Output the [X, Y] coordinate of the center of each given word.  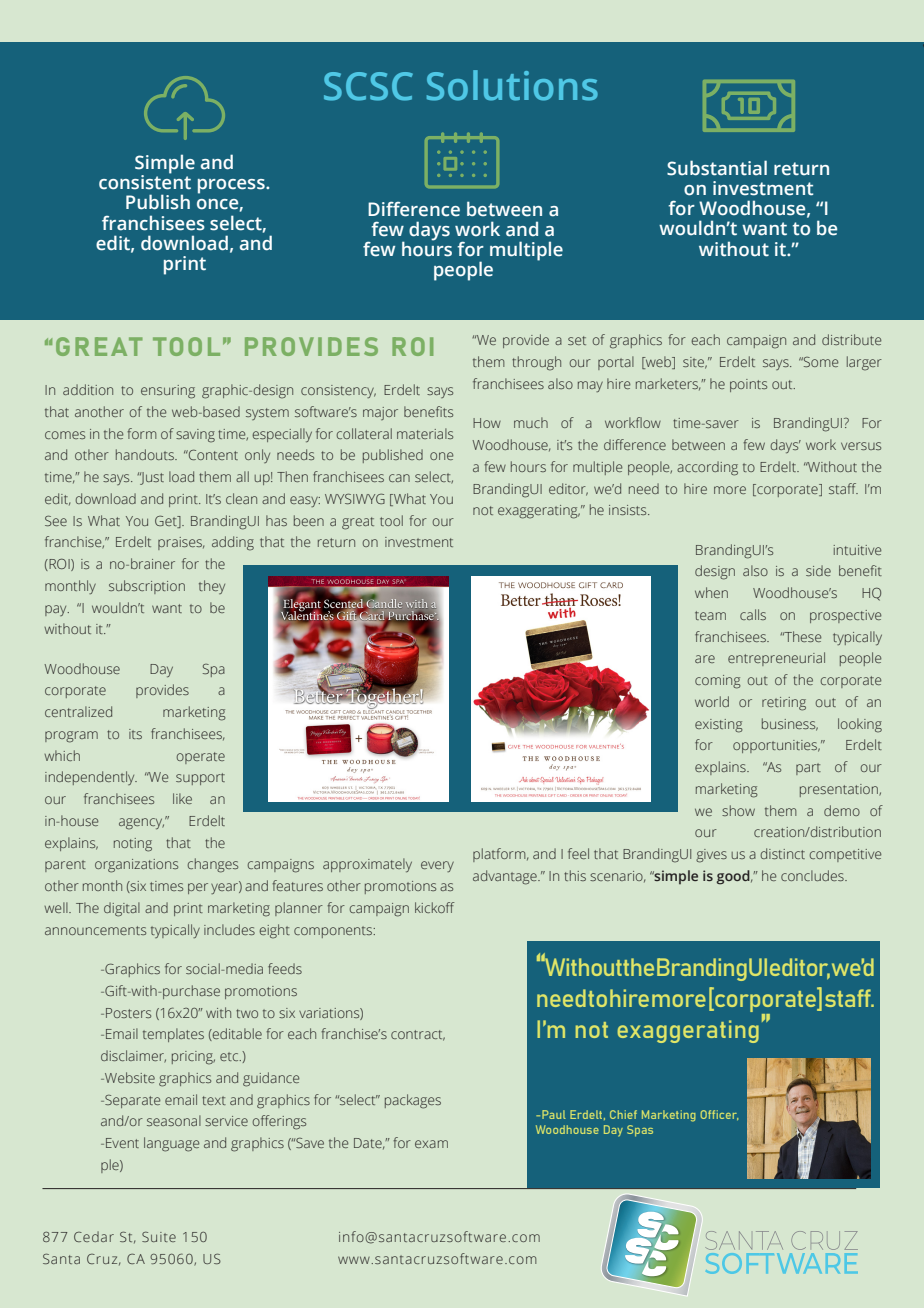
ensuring [168, 392]
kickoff [435, 907]
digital [122, 909]
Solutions [512, 85]
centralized [78, 711]
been [309, 520]
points [748, 385]
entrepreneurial [776, 659]
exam [431, 1144]
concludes [813, 875]
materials [425, 433]
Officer [719, 1115]
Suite [159, 1236]
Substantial [717, 168]
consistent [145, 181]
